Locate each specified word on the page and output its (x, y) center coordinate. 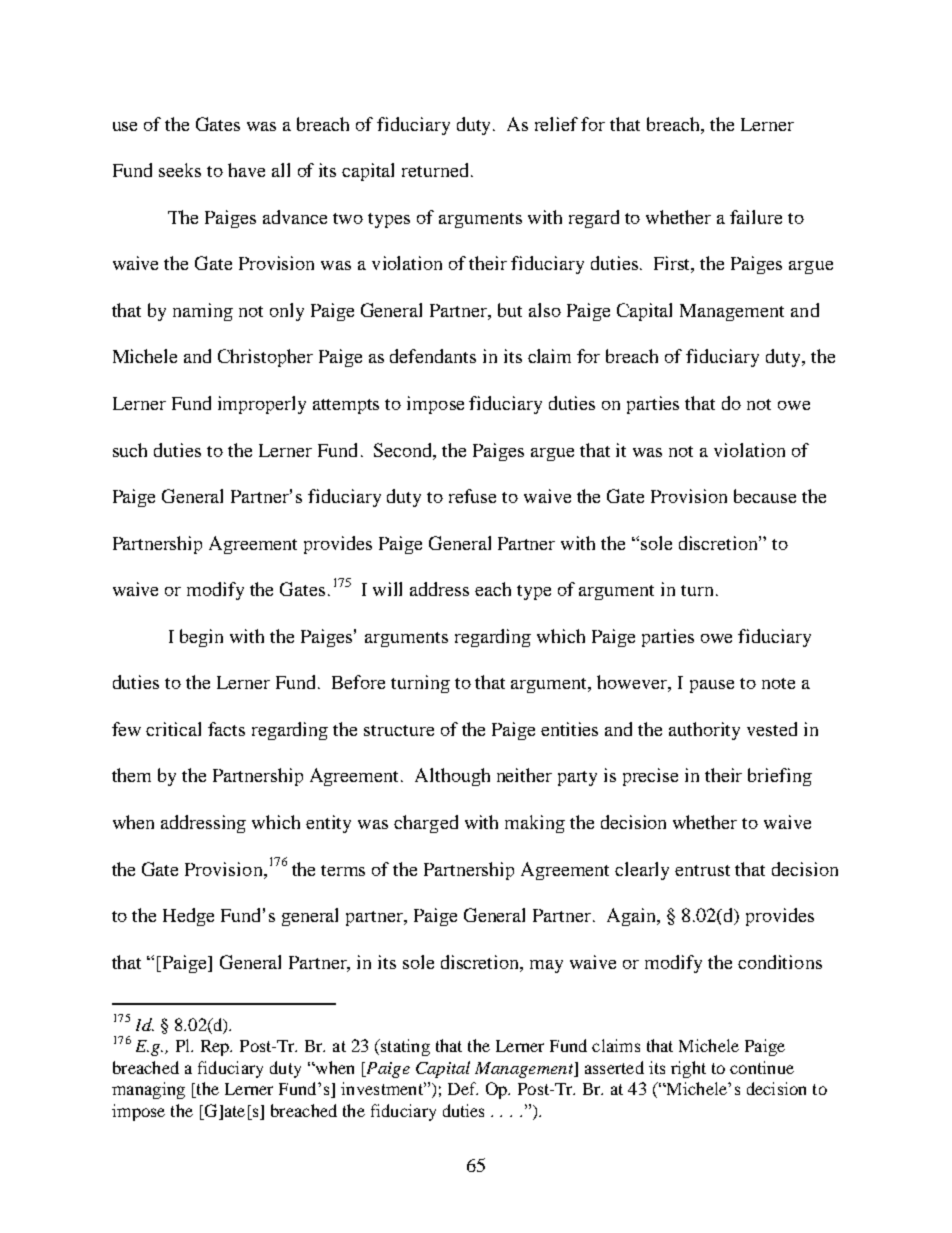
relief (556, 124)
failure (756, 217)
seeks (180, 170)
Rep (216, 1048)
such (130, 450)
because (765, 496)
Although (452, 777)
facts (226, 729)
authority (704, 731)
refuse (472, 496)
